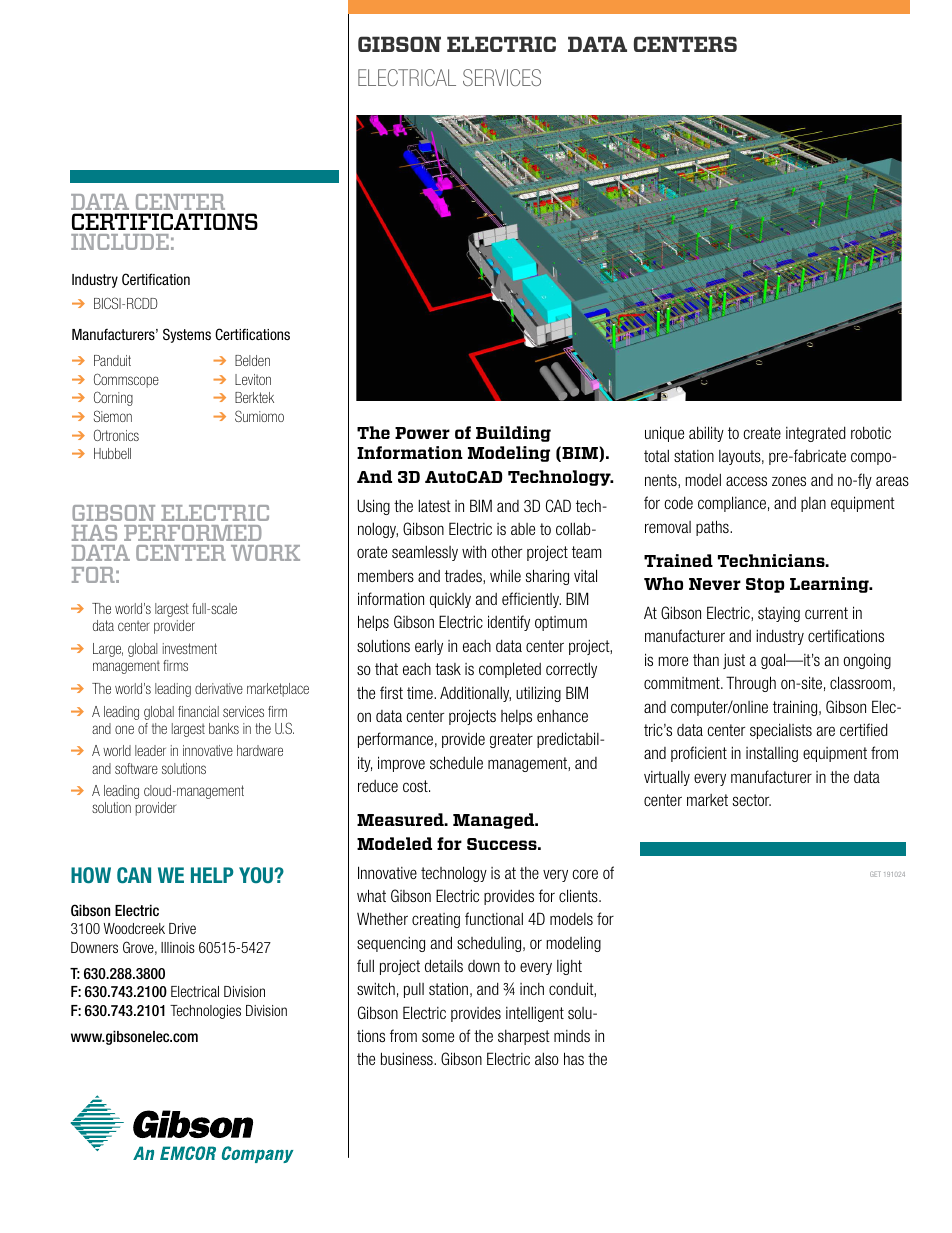 The height and width of the document is (1233, 952). I want to click on create, so click(762, 433).
